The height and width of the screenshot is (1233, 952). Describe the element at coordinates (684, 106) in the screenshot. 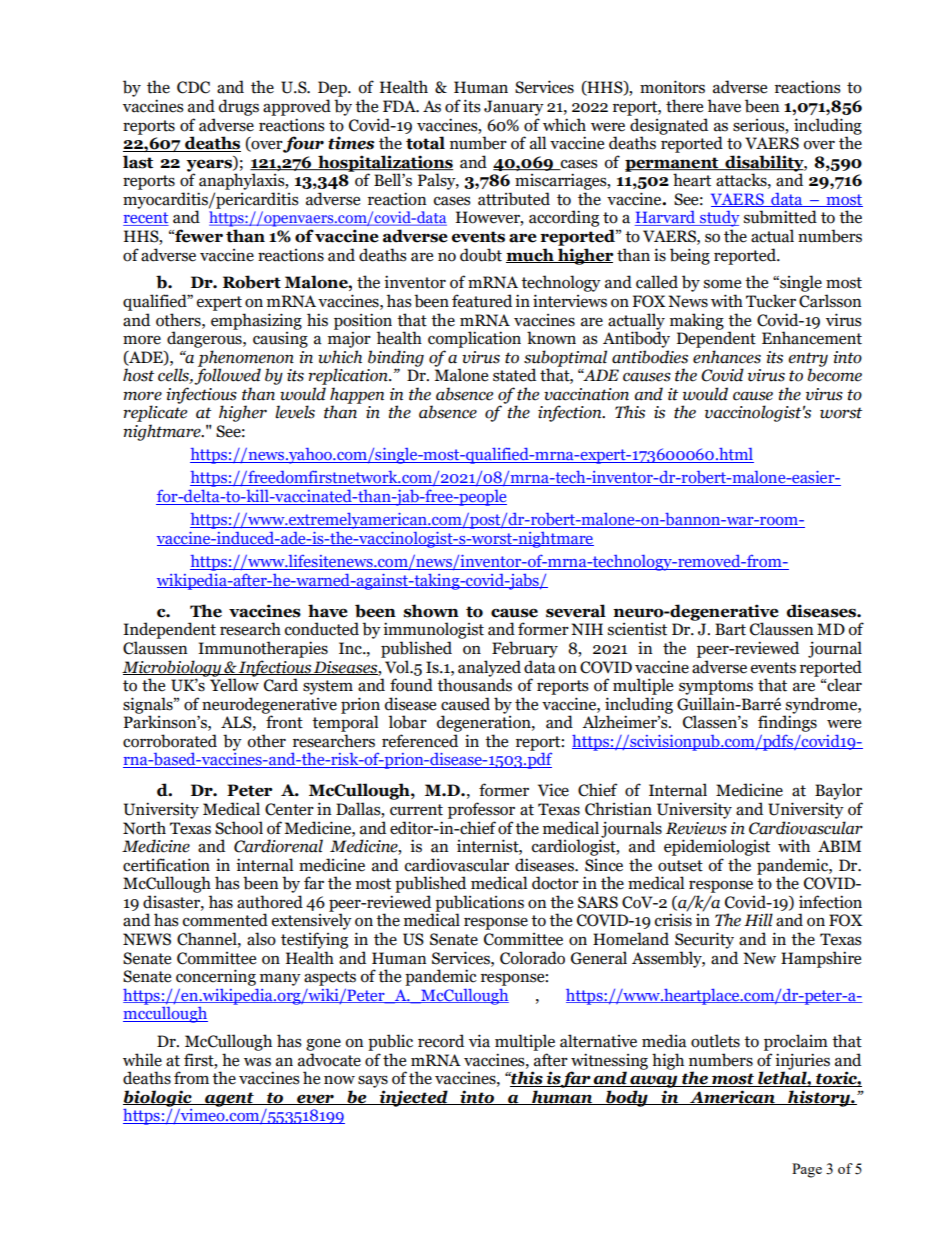

I see `there` at that location.
